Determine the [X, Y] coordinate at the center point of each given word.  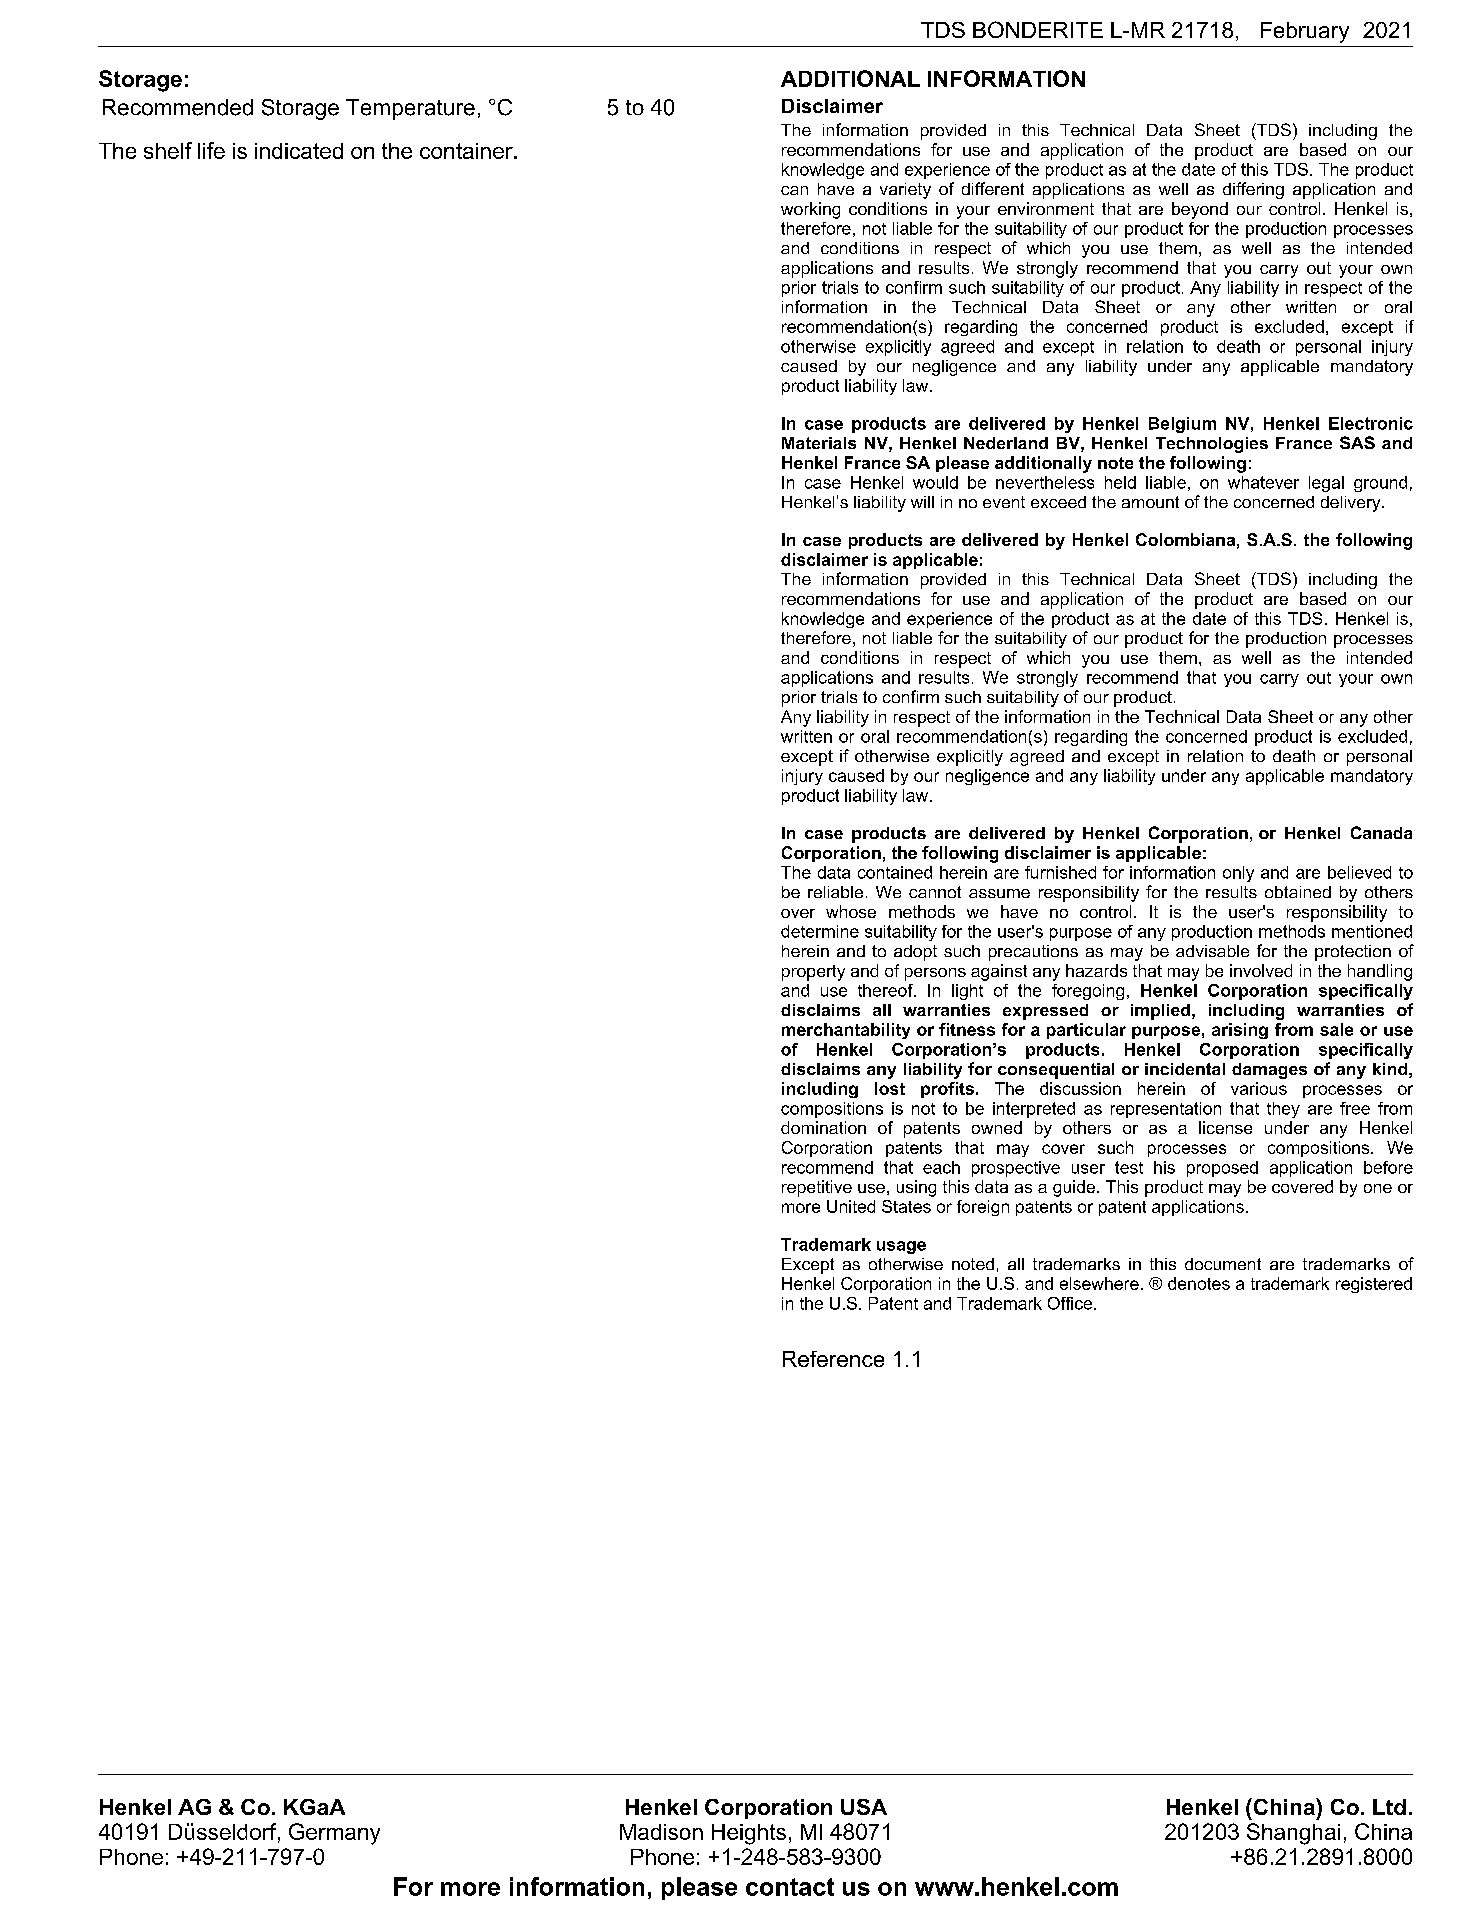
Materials [819, 443]
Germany [334, 1834]
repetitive [817, 1188]
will [922, 502]
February [1305, 32]
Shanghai [1293, 1834]
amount [1150, 502]
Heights [749, 1834]
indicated [299, 151]
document [1223, 1264]
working [810, 210]
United [851, 1206]
